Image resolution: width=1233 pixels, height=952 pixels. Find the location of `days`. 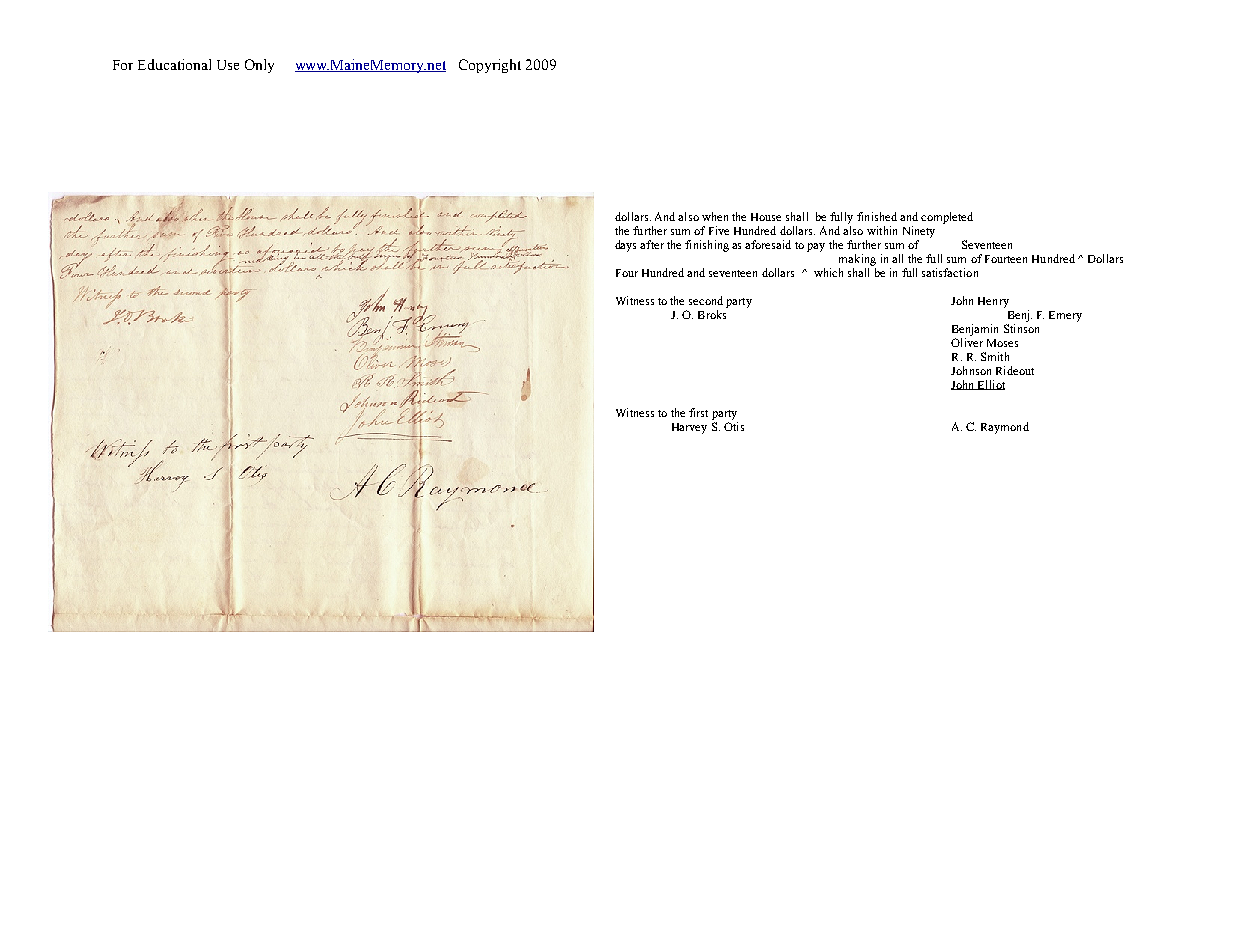

days is located at coordinates (625, 246).
